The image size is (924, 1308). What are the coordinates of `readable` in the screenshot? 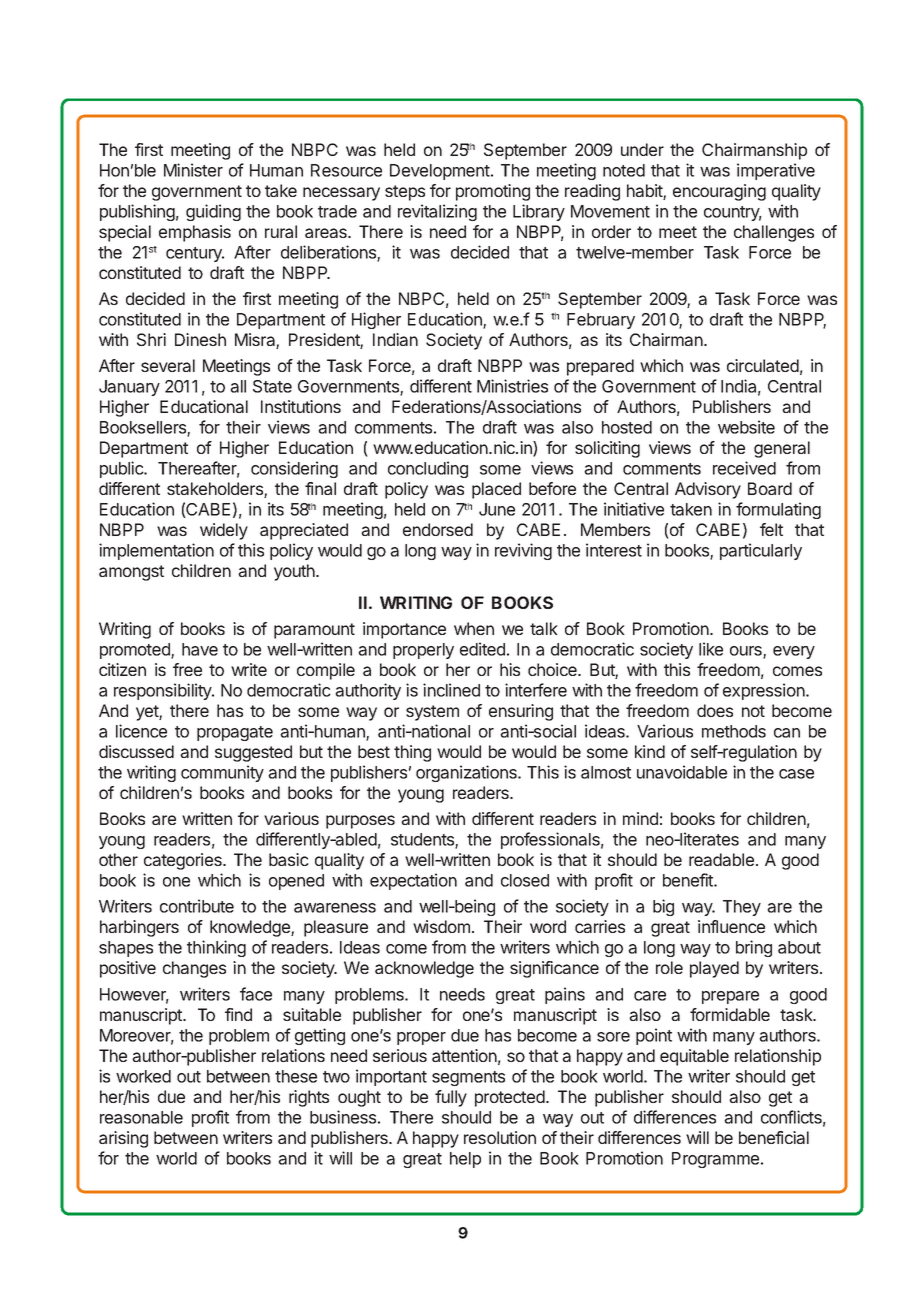 It's located at (723, 859).
